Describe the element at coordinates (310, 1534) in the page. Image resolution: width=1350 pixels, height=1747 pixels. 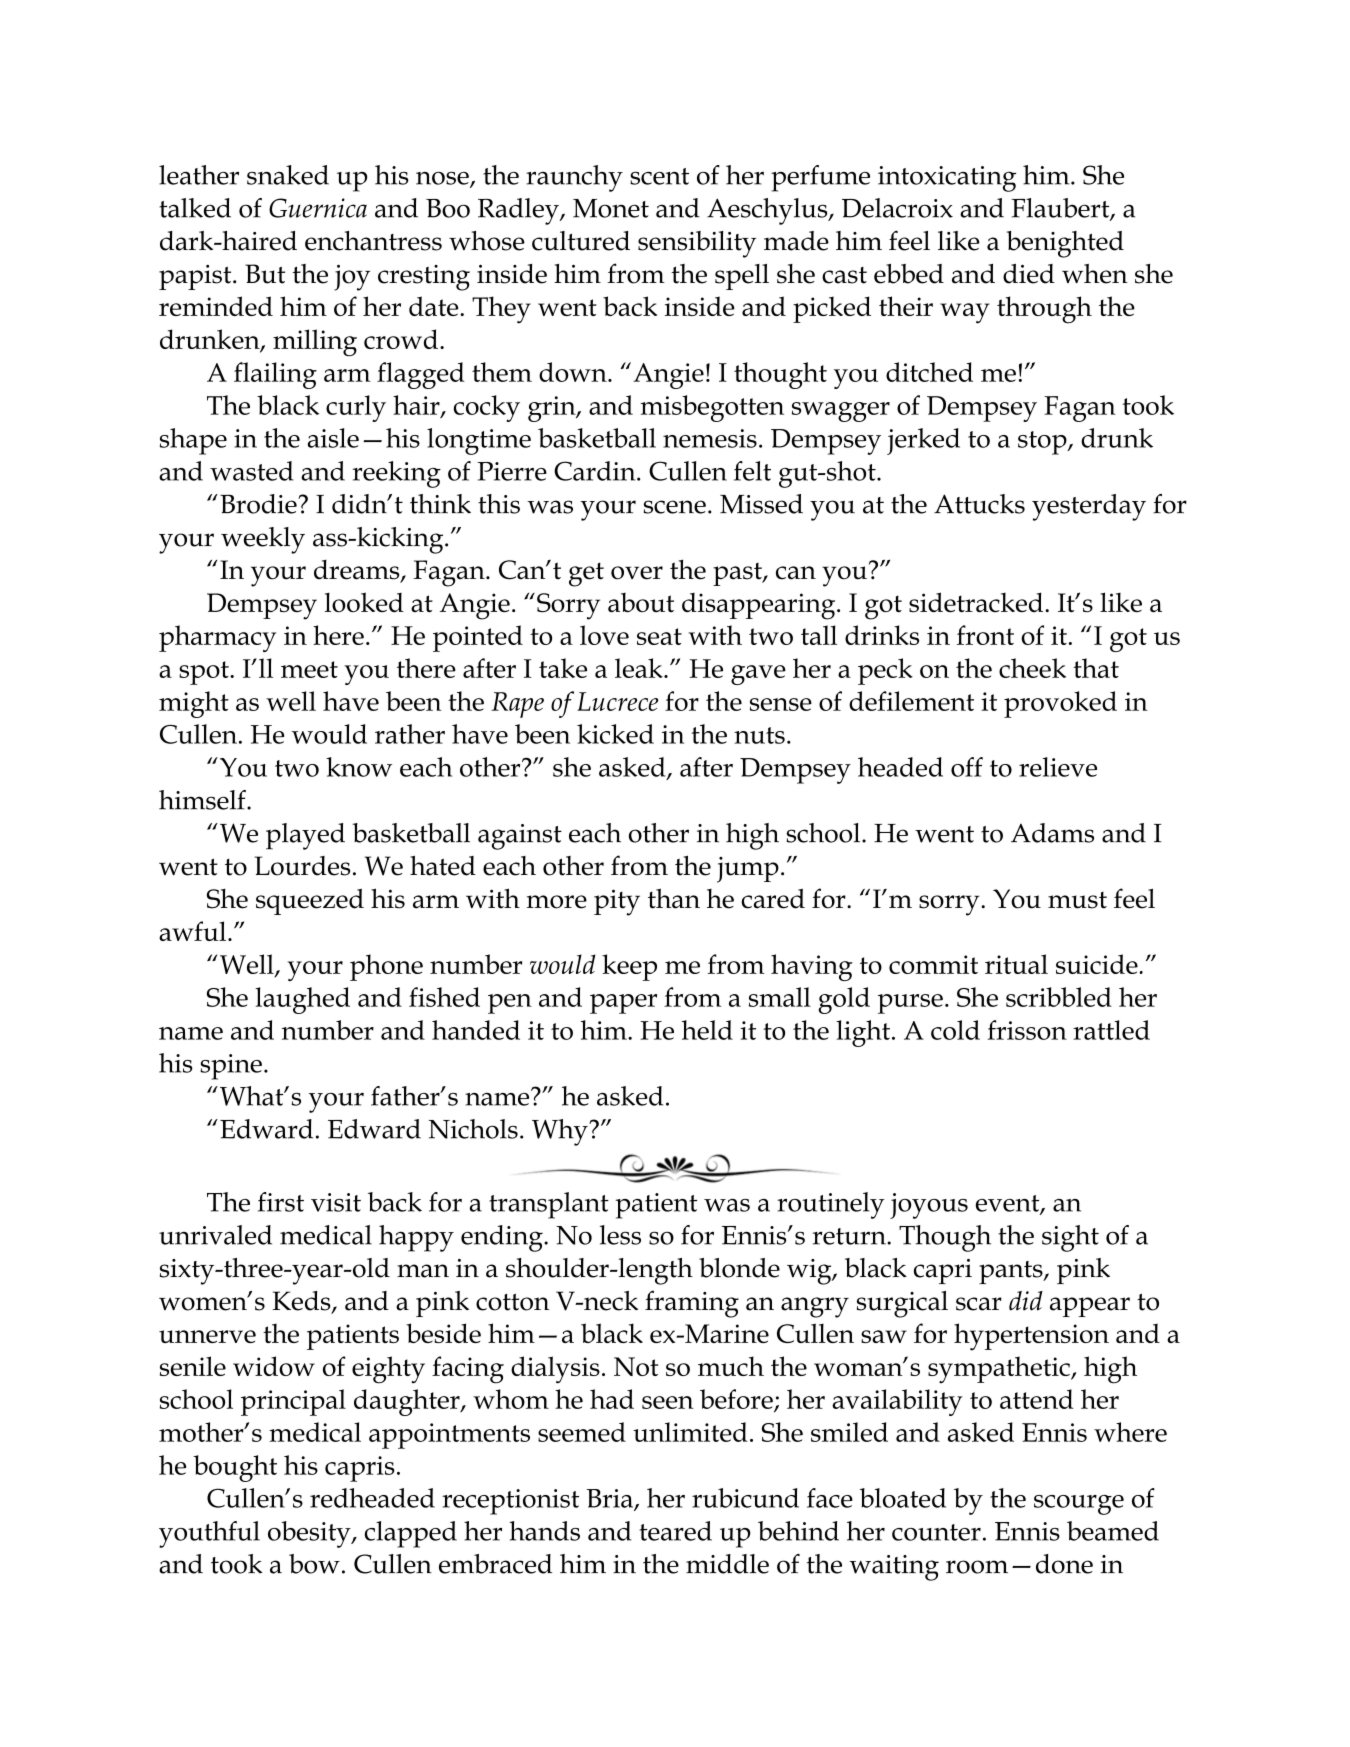
I see `obesity` at that location.
